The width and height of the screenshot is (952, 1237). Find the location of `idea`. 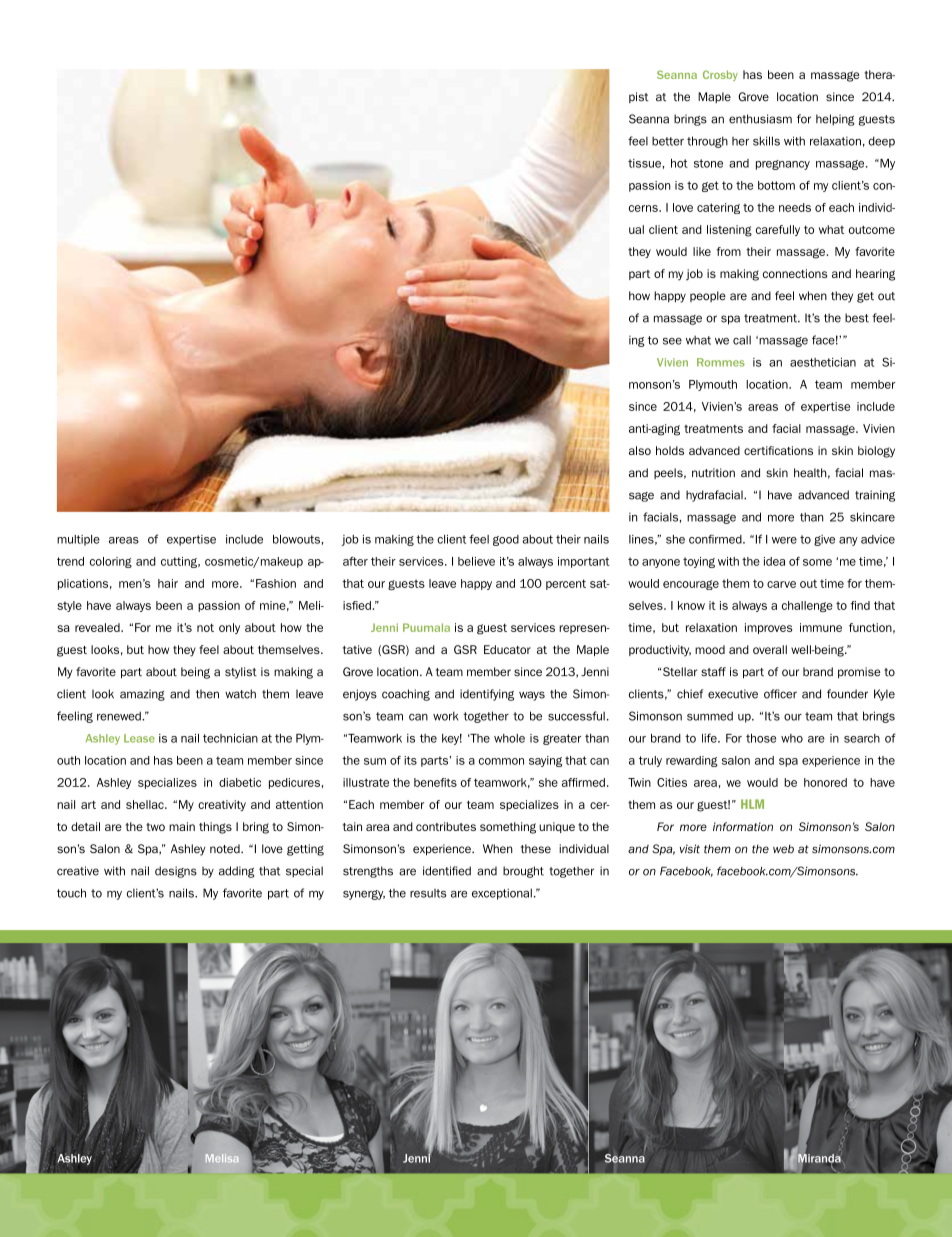

idea is located at coordinates (774, 561).
